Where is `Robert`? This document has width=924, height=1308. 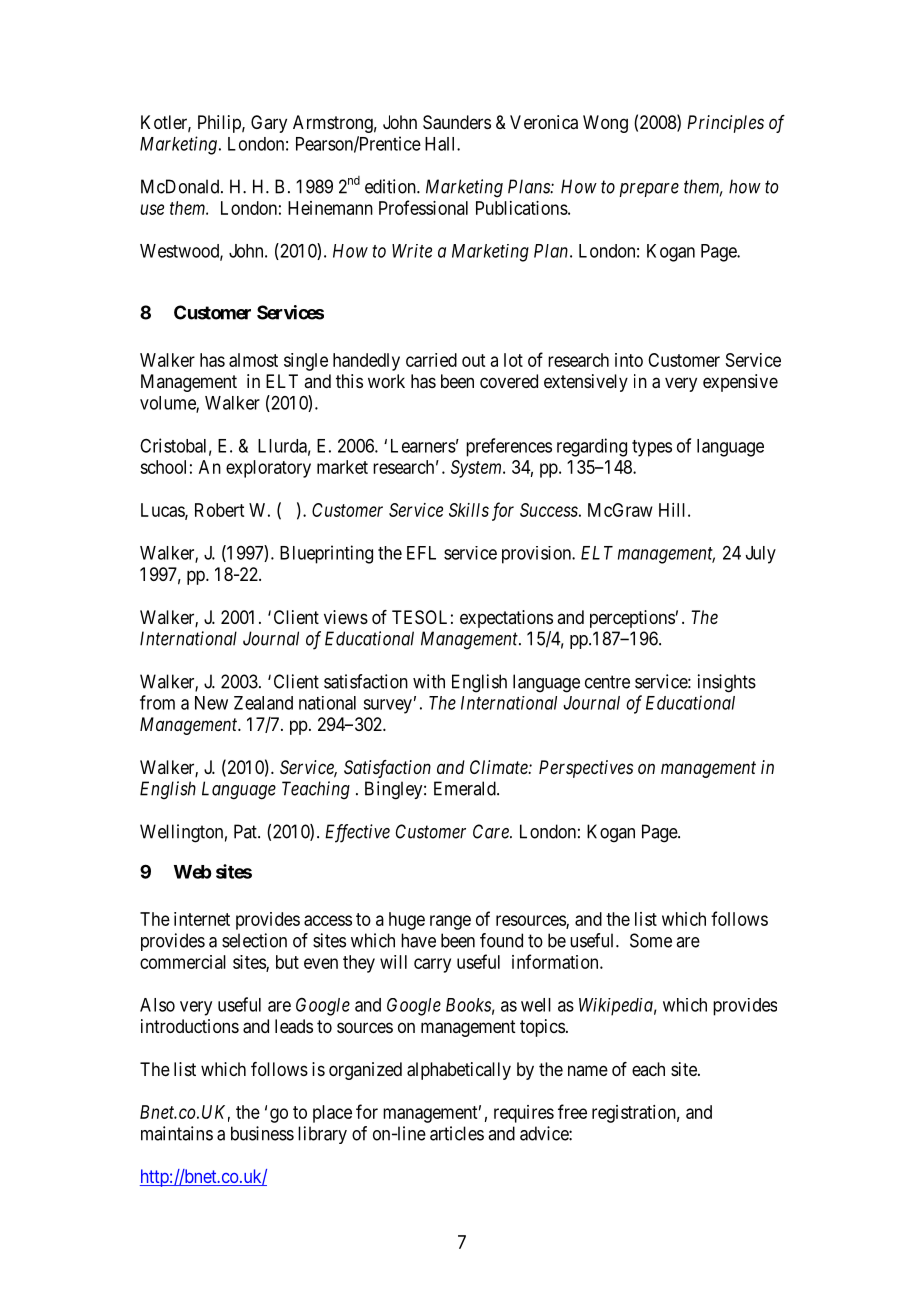 Robert is located at coordinates (219, 510).
